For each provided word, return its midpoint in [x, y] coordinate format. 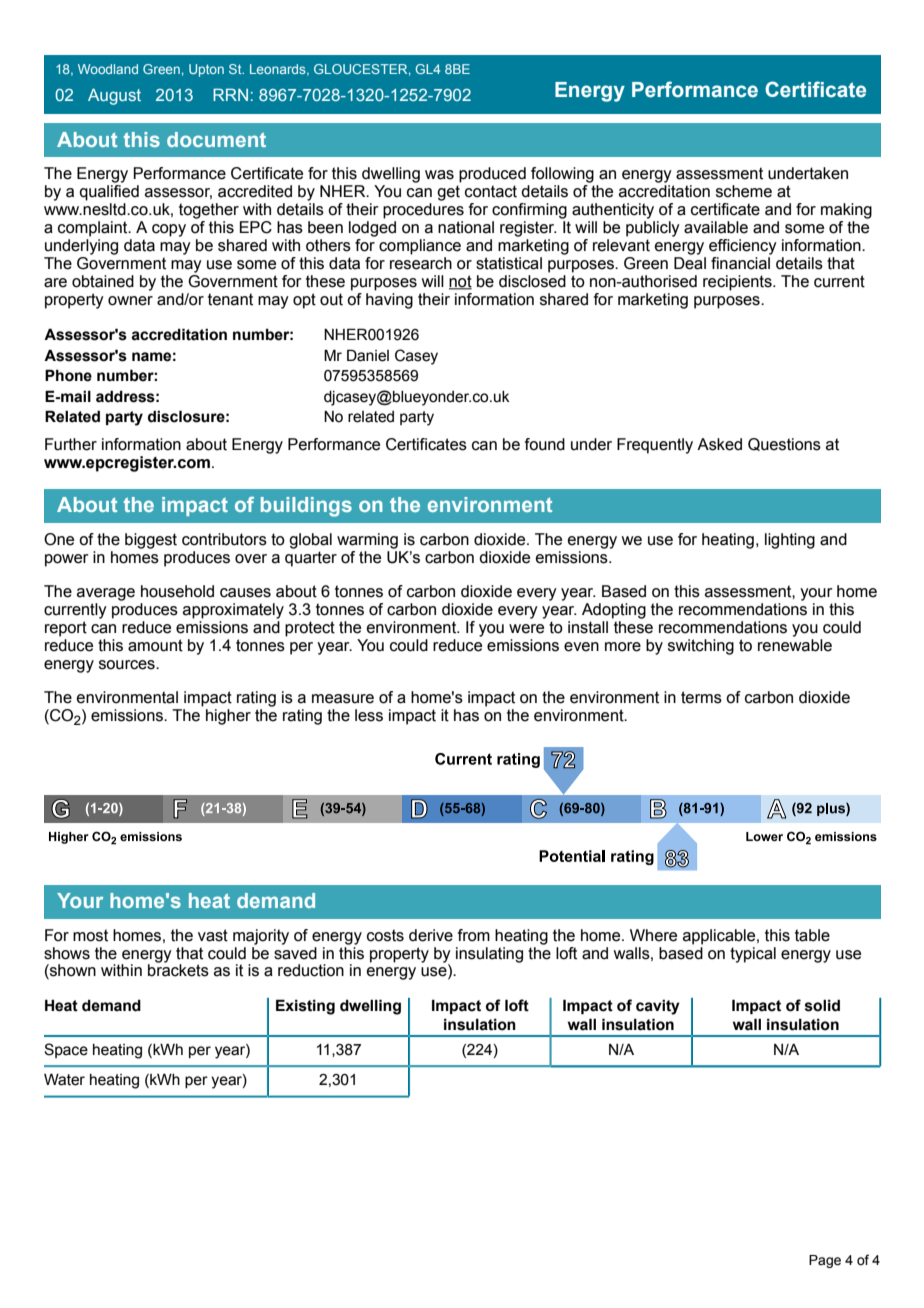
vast [213, 935]
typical [753, 955]
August [114, 96]
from [474, 935]
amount [155, 645]
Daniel [368, 355]
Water [64, 1079]
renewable [795, 645]
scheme [744, 191]
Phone [68, 375]
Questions [784, 444]
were [526, 629]
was [439, 175]
